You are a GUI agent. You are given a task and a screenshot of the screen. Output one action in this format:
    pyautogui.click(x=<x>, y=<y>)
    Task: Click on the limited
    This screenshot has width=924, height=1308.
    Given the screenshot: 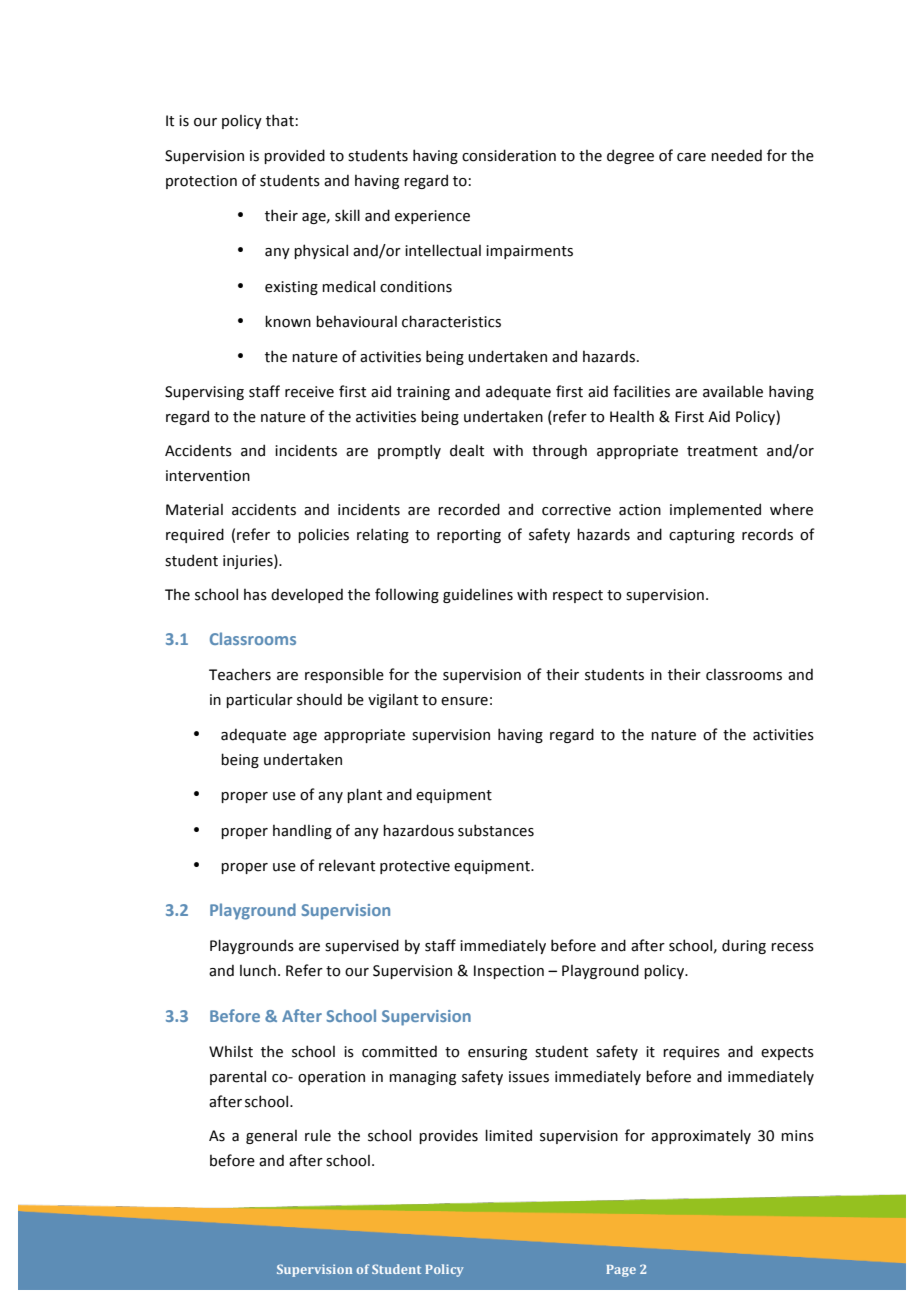 What is the action you would take?
    pyautogui.click(x=508, y=1135)
